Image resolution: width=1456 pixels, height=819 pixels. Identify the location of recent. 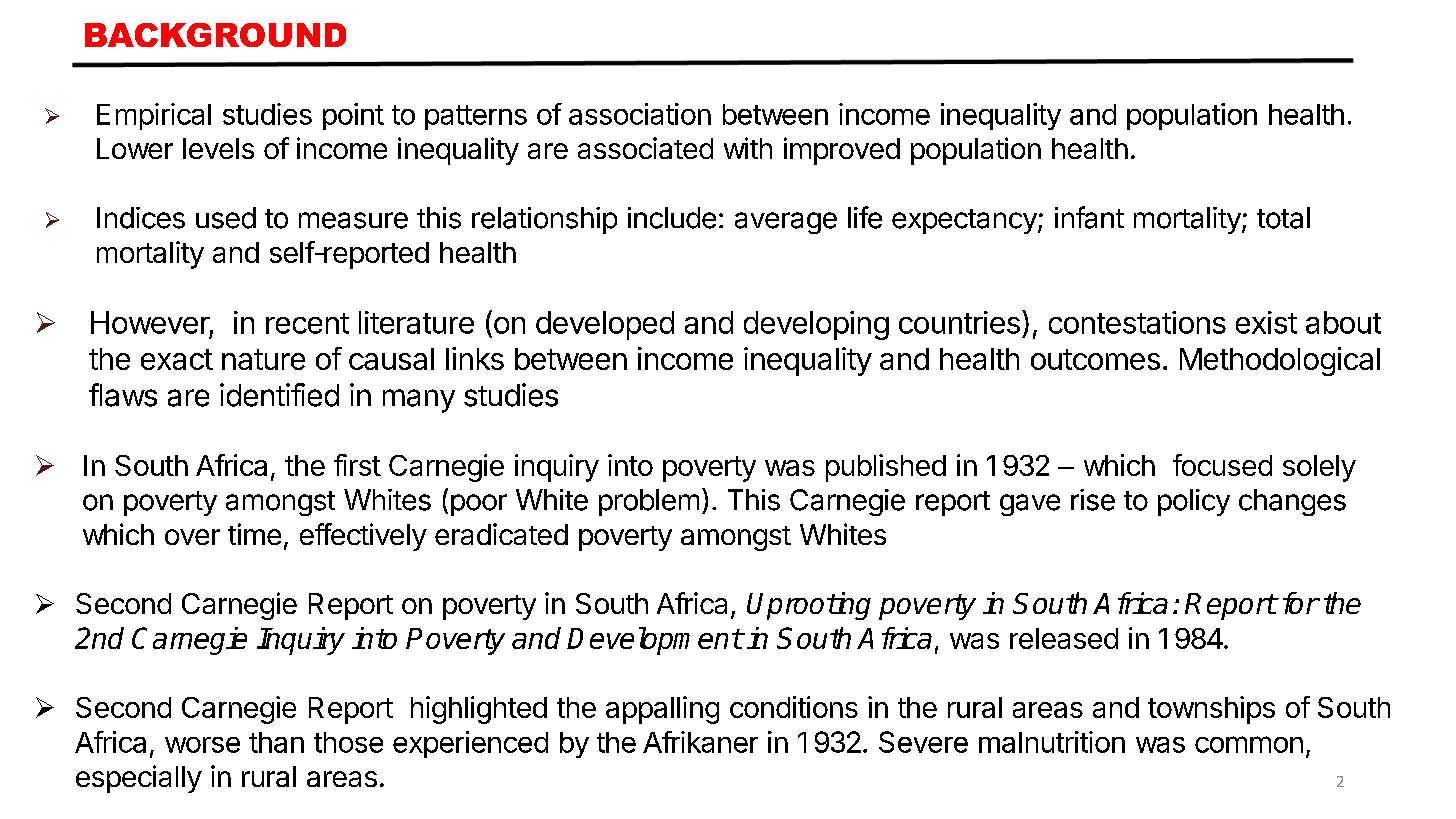
(307, 323).
